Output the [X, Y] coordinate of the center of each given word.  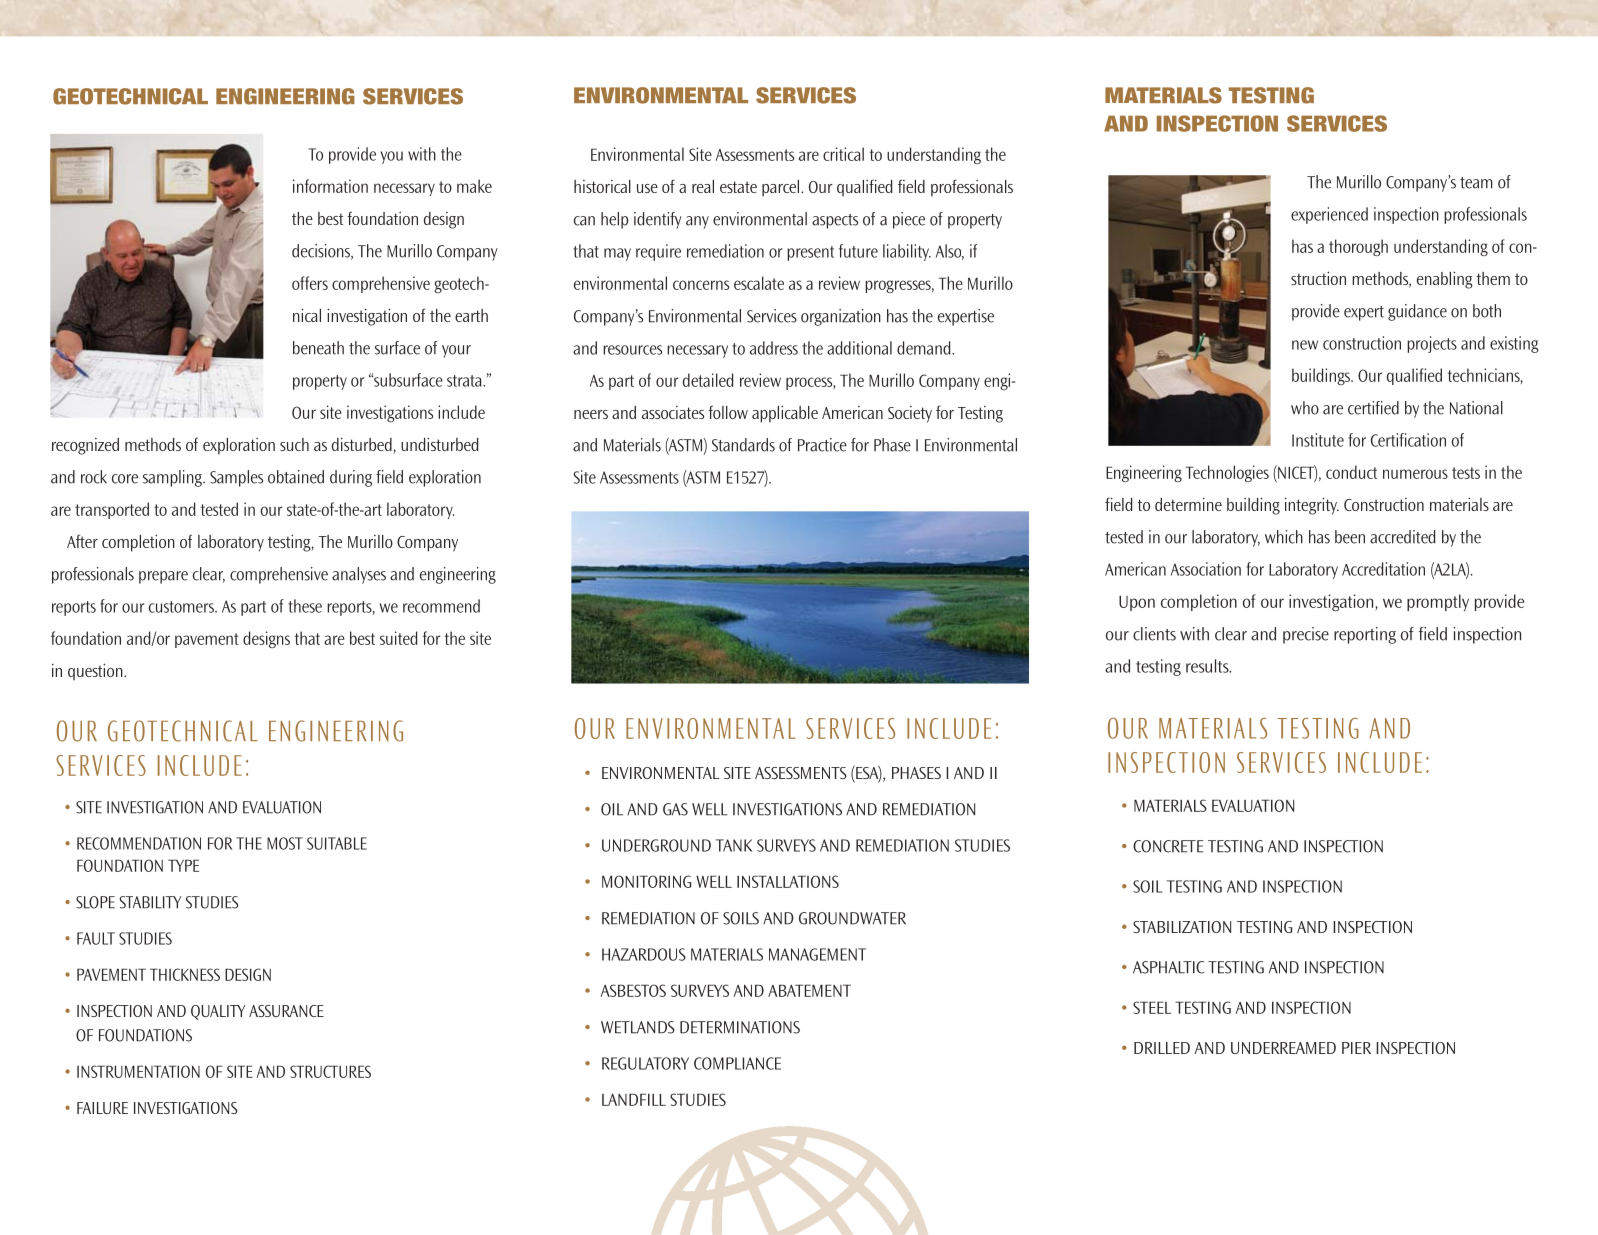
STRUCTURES [330, 1071]
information [330, 186]
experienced [1329, 215]
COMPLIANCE [737, 1063]
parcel [782, 188]
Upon [1137, 603]
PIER [1356, 1048]
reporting [1365, 635]
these [305, 606]
